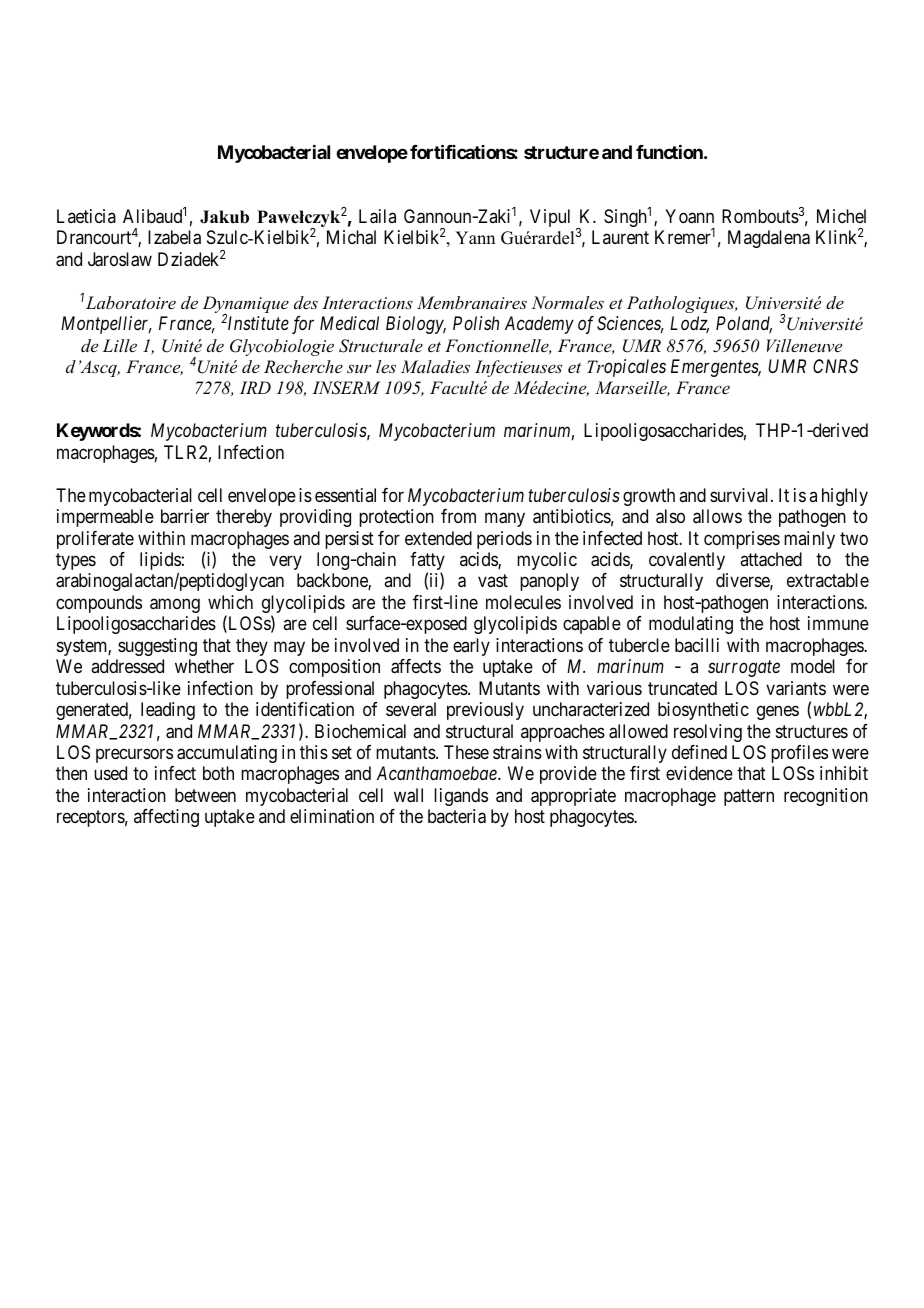  I want to click on surrogate, so click(744, 669).
